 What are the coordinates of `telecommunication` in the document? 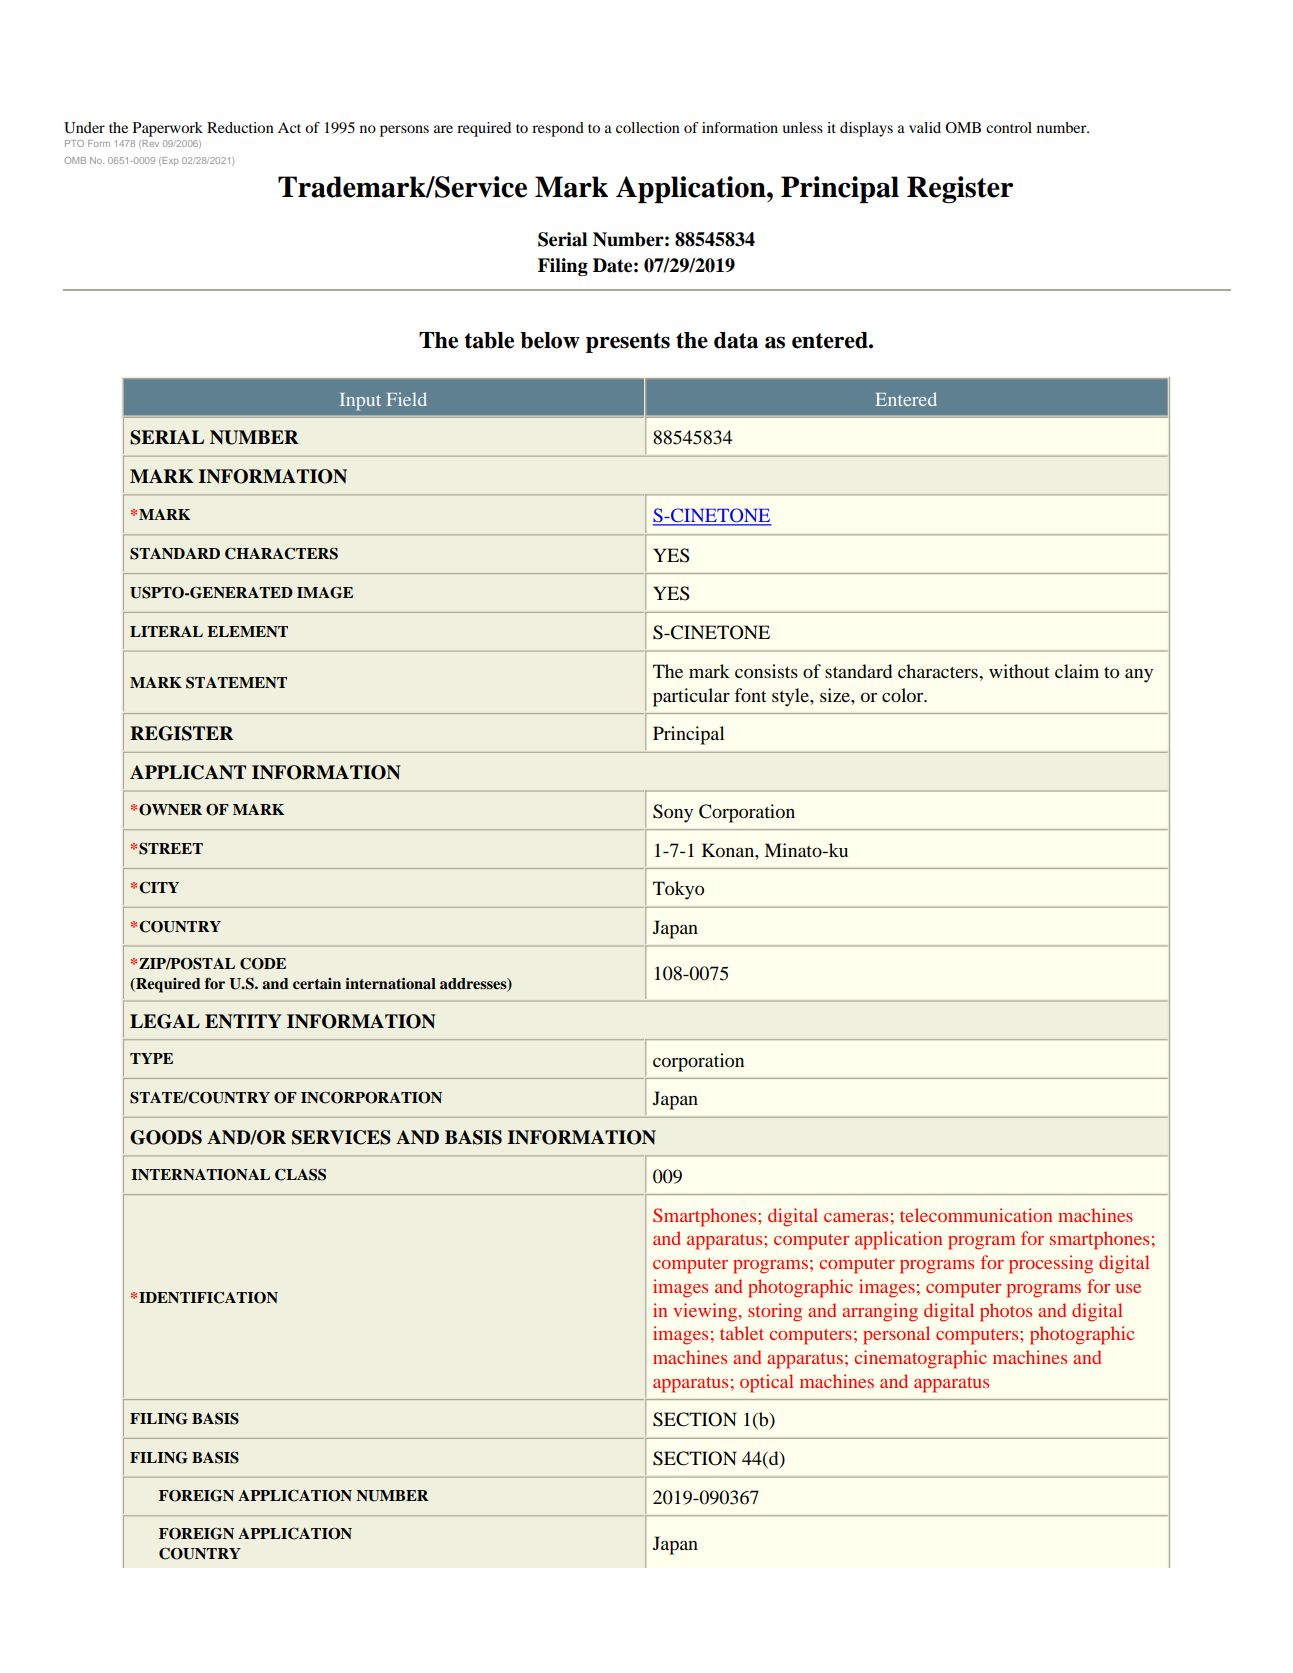 It's located at (976, 1215).
